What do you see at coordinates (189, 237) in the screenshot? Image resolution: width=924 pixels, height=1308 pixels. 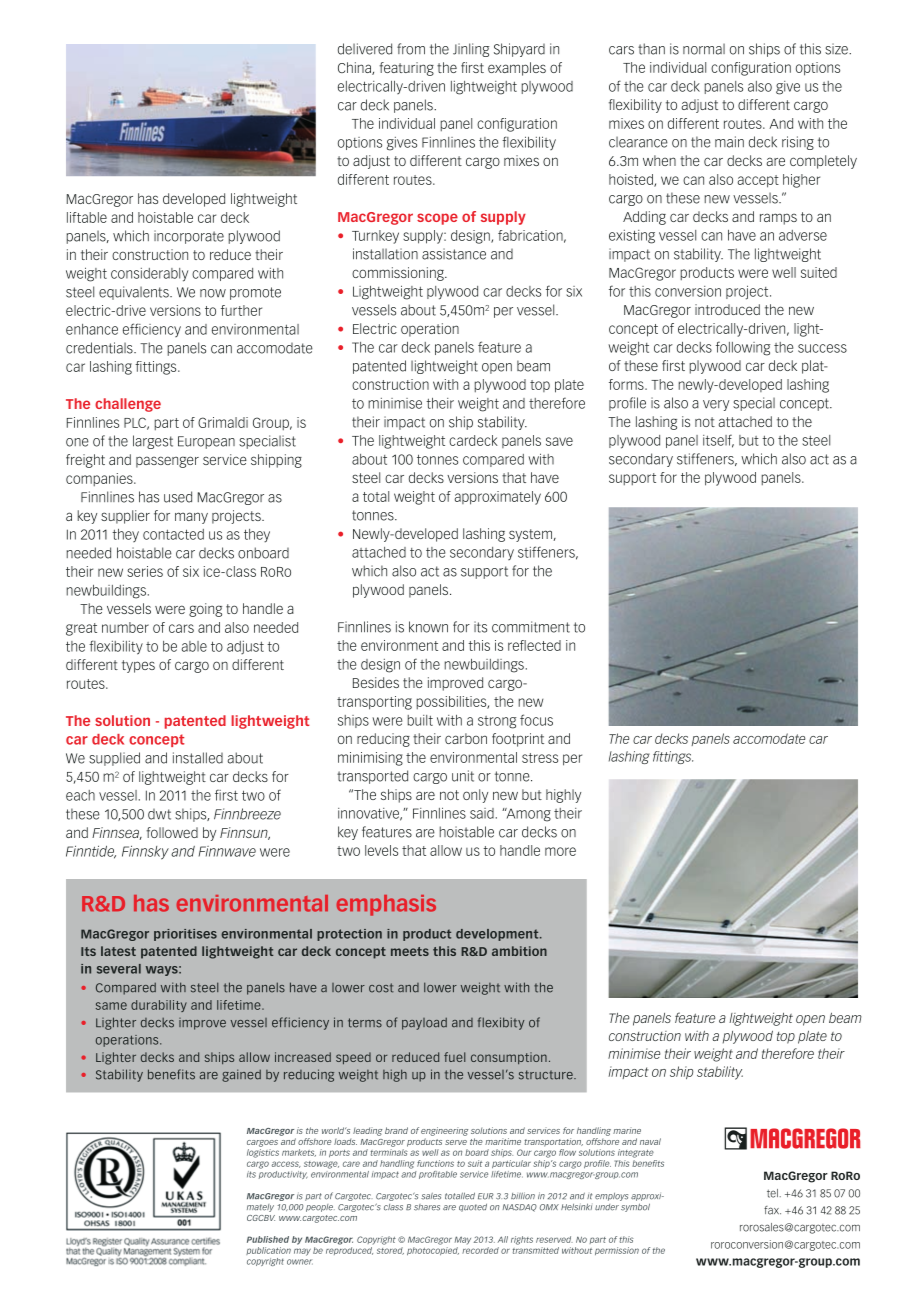 I see `incorporate` at bounding box center [189, 237].
